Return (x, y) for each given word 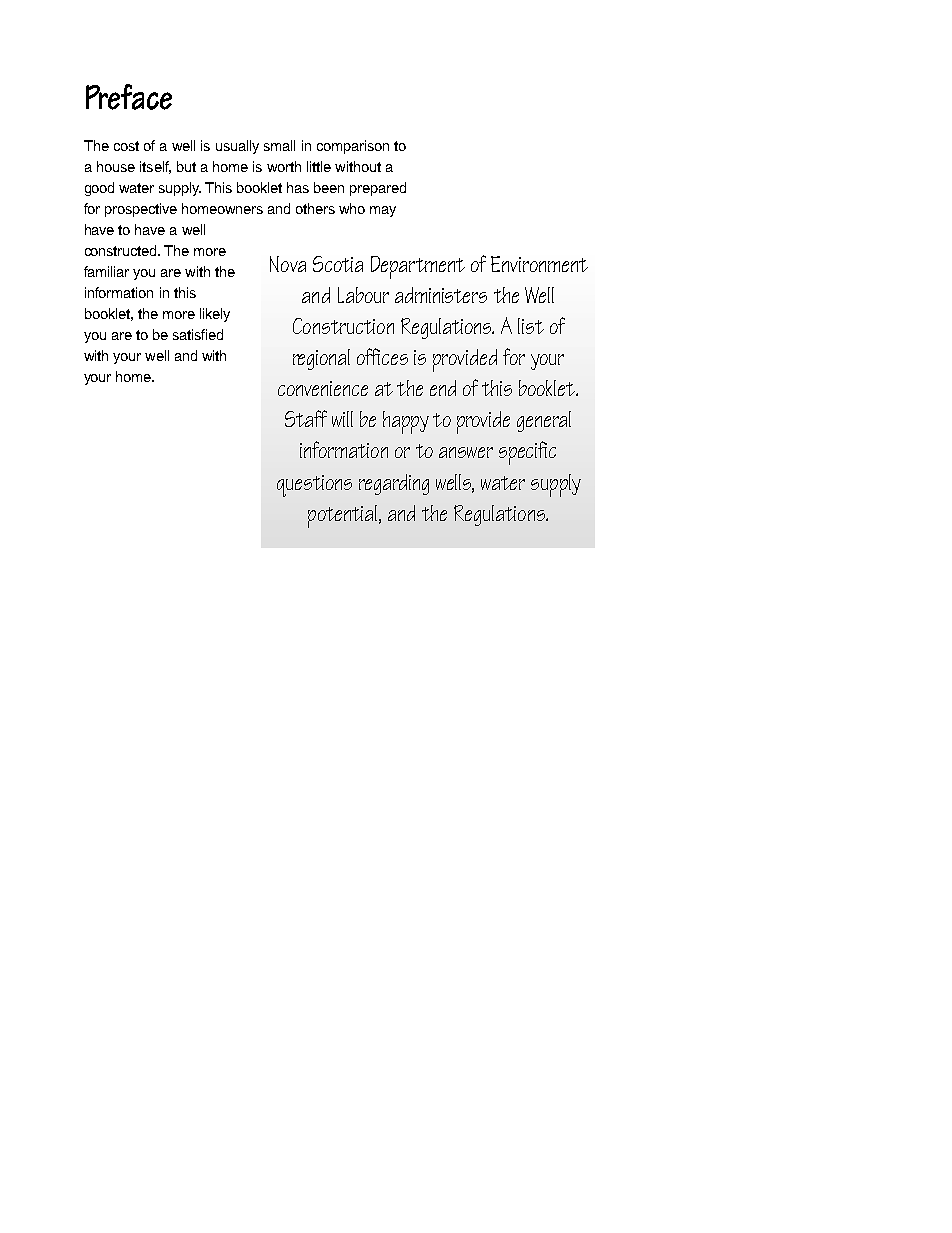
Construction (343, 326)
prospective (141, 210)
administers (441, 295)
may (383, 211)
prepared (378, 189)
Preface (129, 97)
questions (314, 486)
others (315, 208)
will (342, 419)
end (443, 388)
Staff (306, 418)
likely (215, 315)
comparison (353, 147)
